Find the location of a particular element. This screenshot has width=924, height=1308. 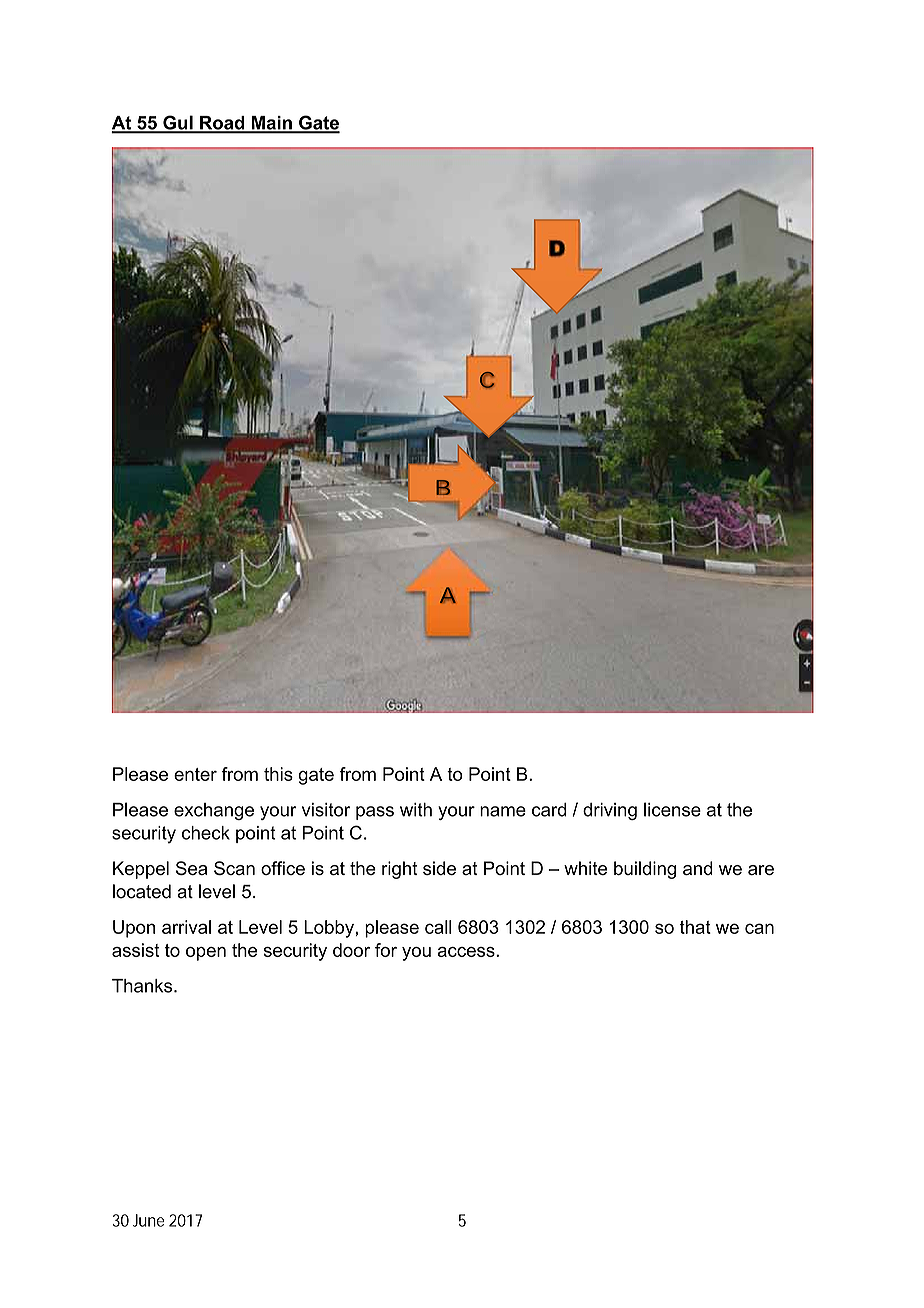

license is located at coordinates (672, 809).
